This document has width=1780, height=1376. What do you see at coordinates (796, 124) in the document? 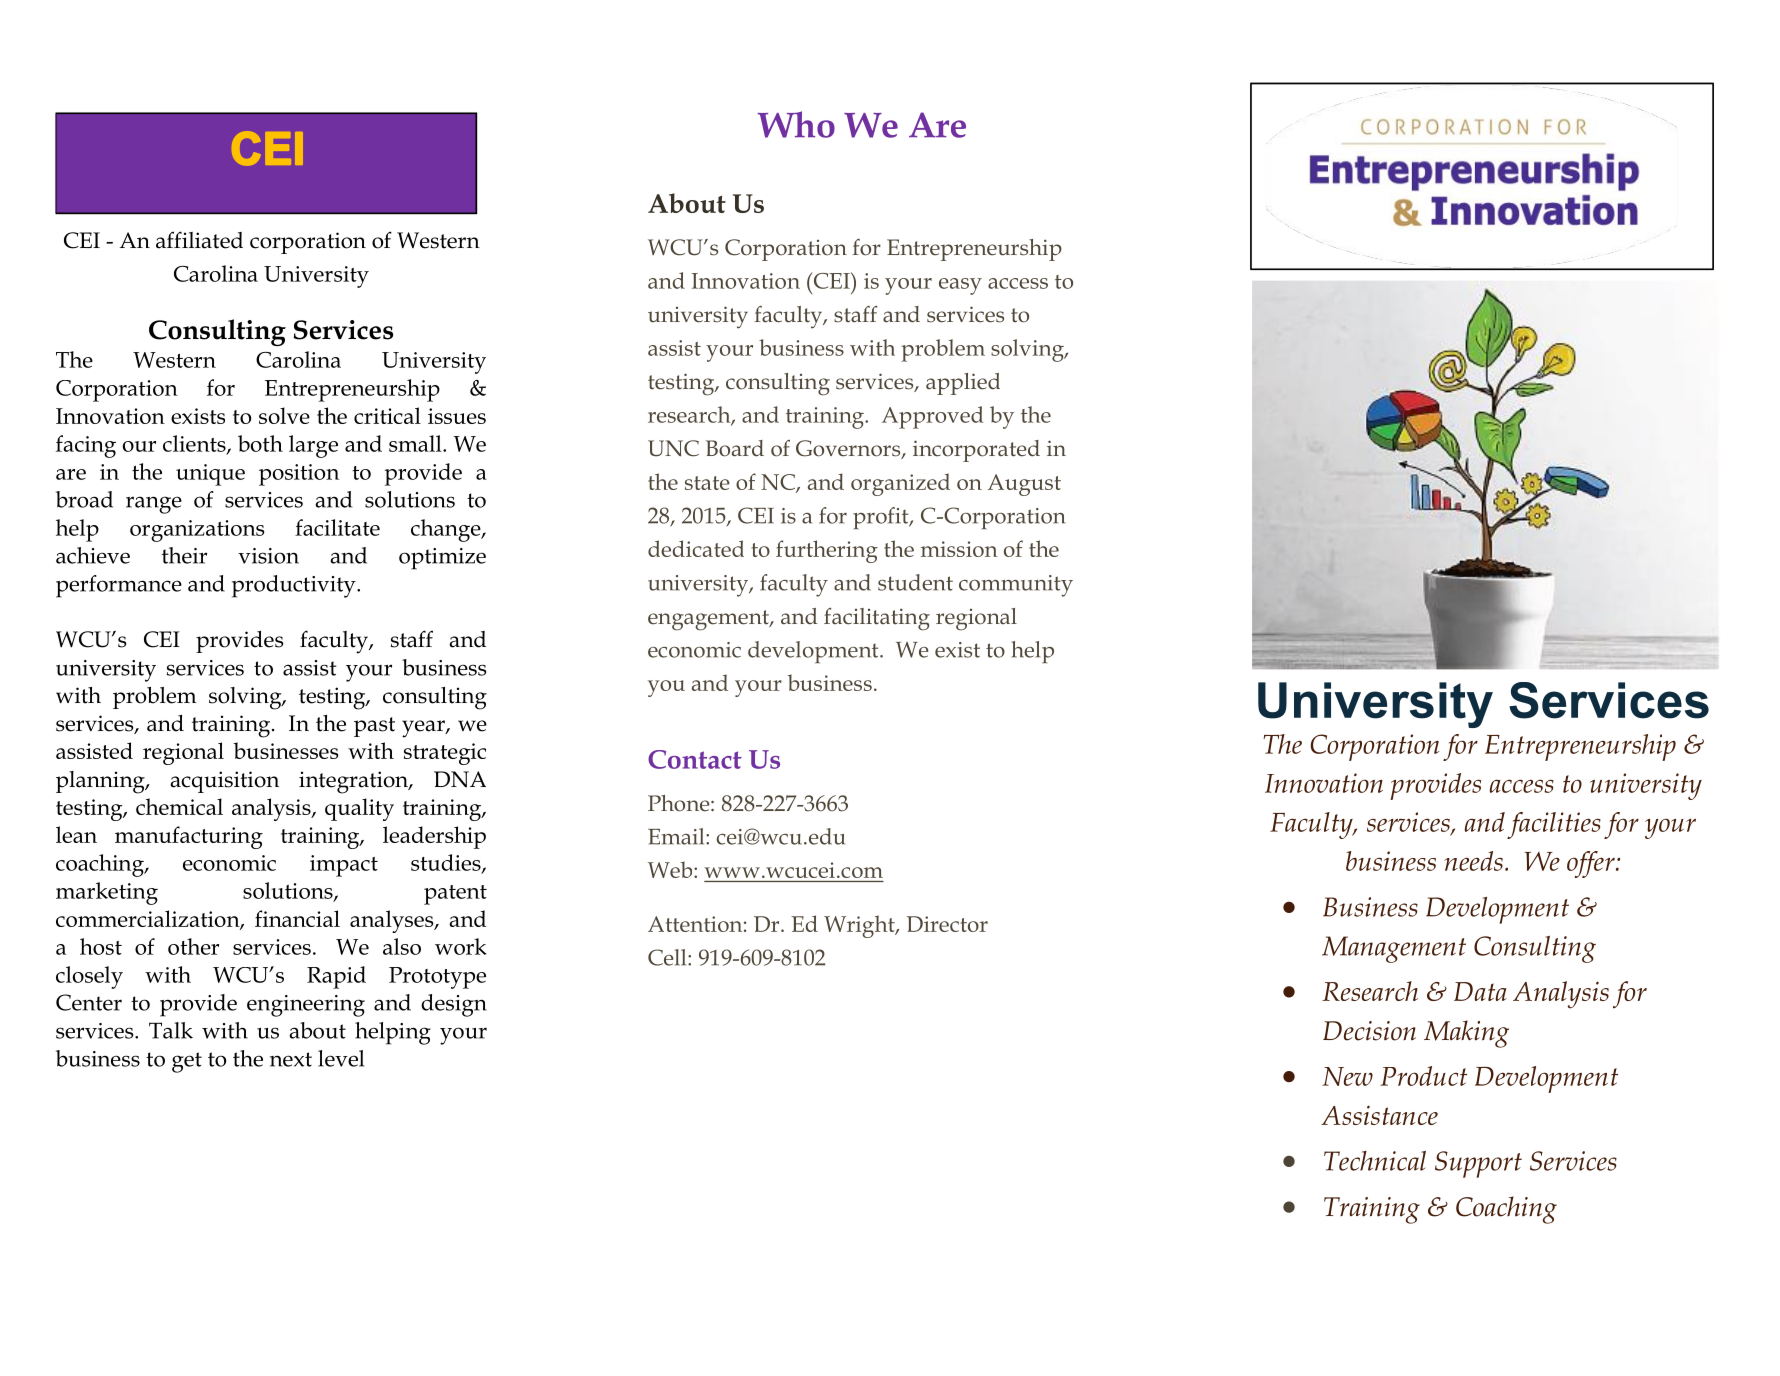
I see `Who` at bounding box center [796, 124].
